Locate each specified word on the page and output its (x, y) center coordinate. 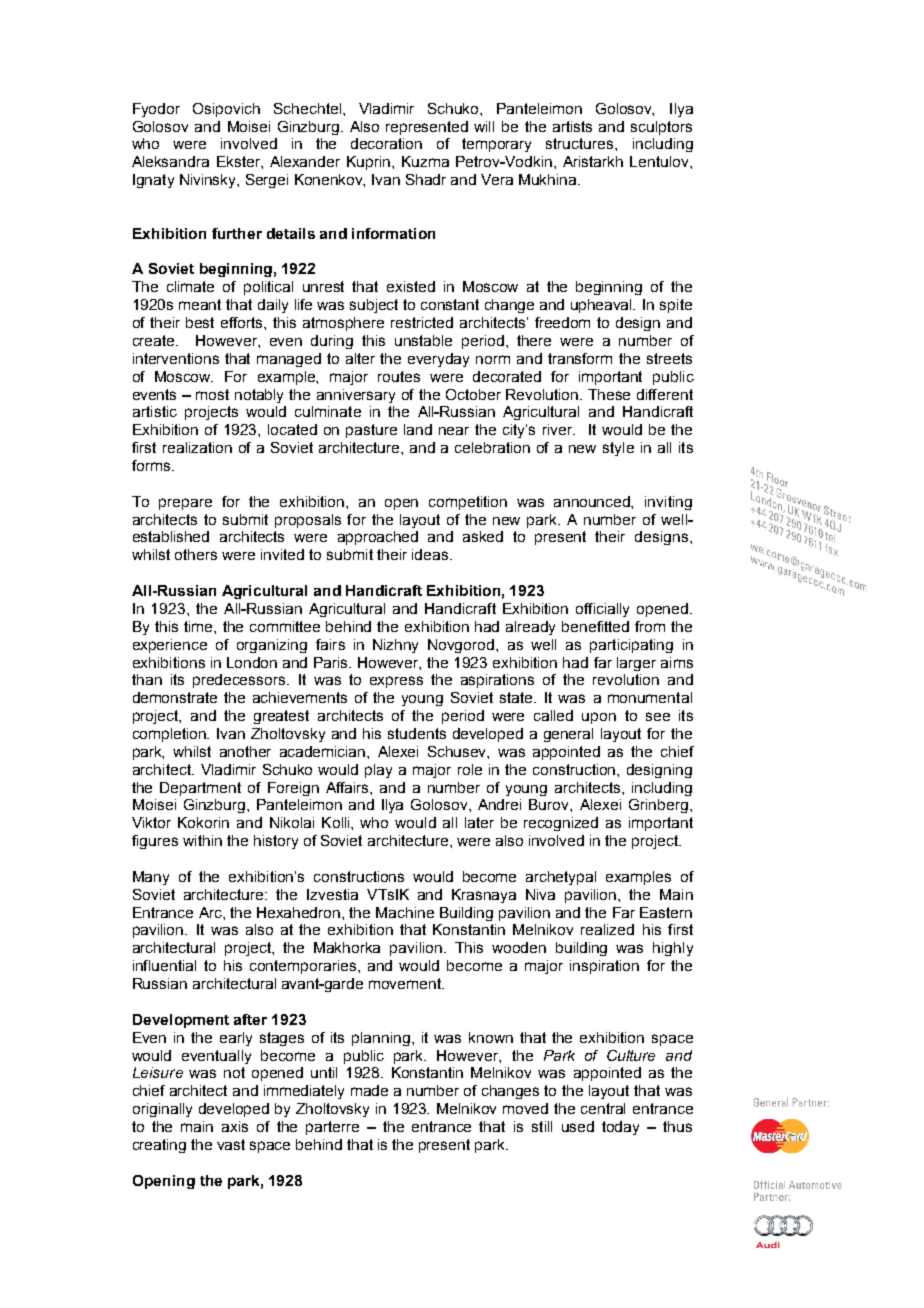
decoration (386, 143)
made (369, 1090)
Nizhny (395, 646)
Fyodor (156, 110)
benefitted (595, 626)
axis (235, 1126)
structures (581, 143)
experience (170, 646)
